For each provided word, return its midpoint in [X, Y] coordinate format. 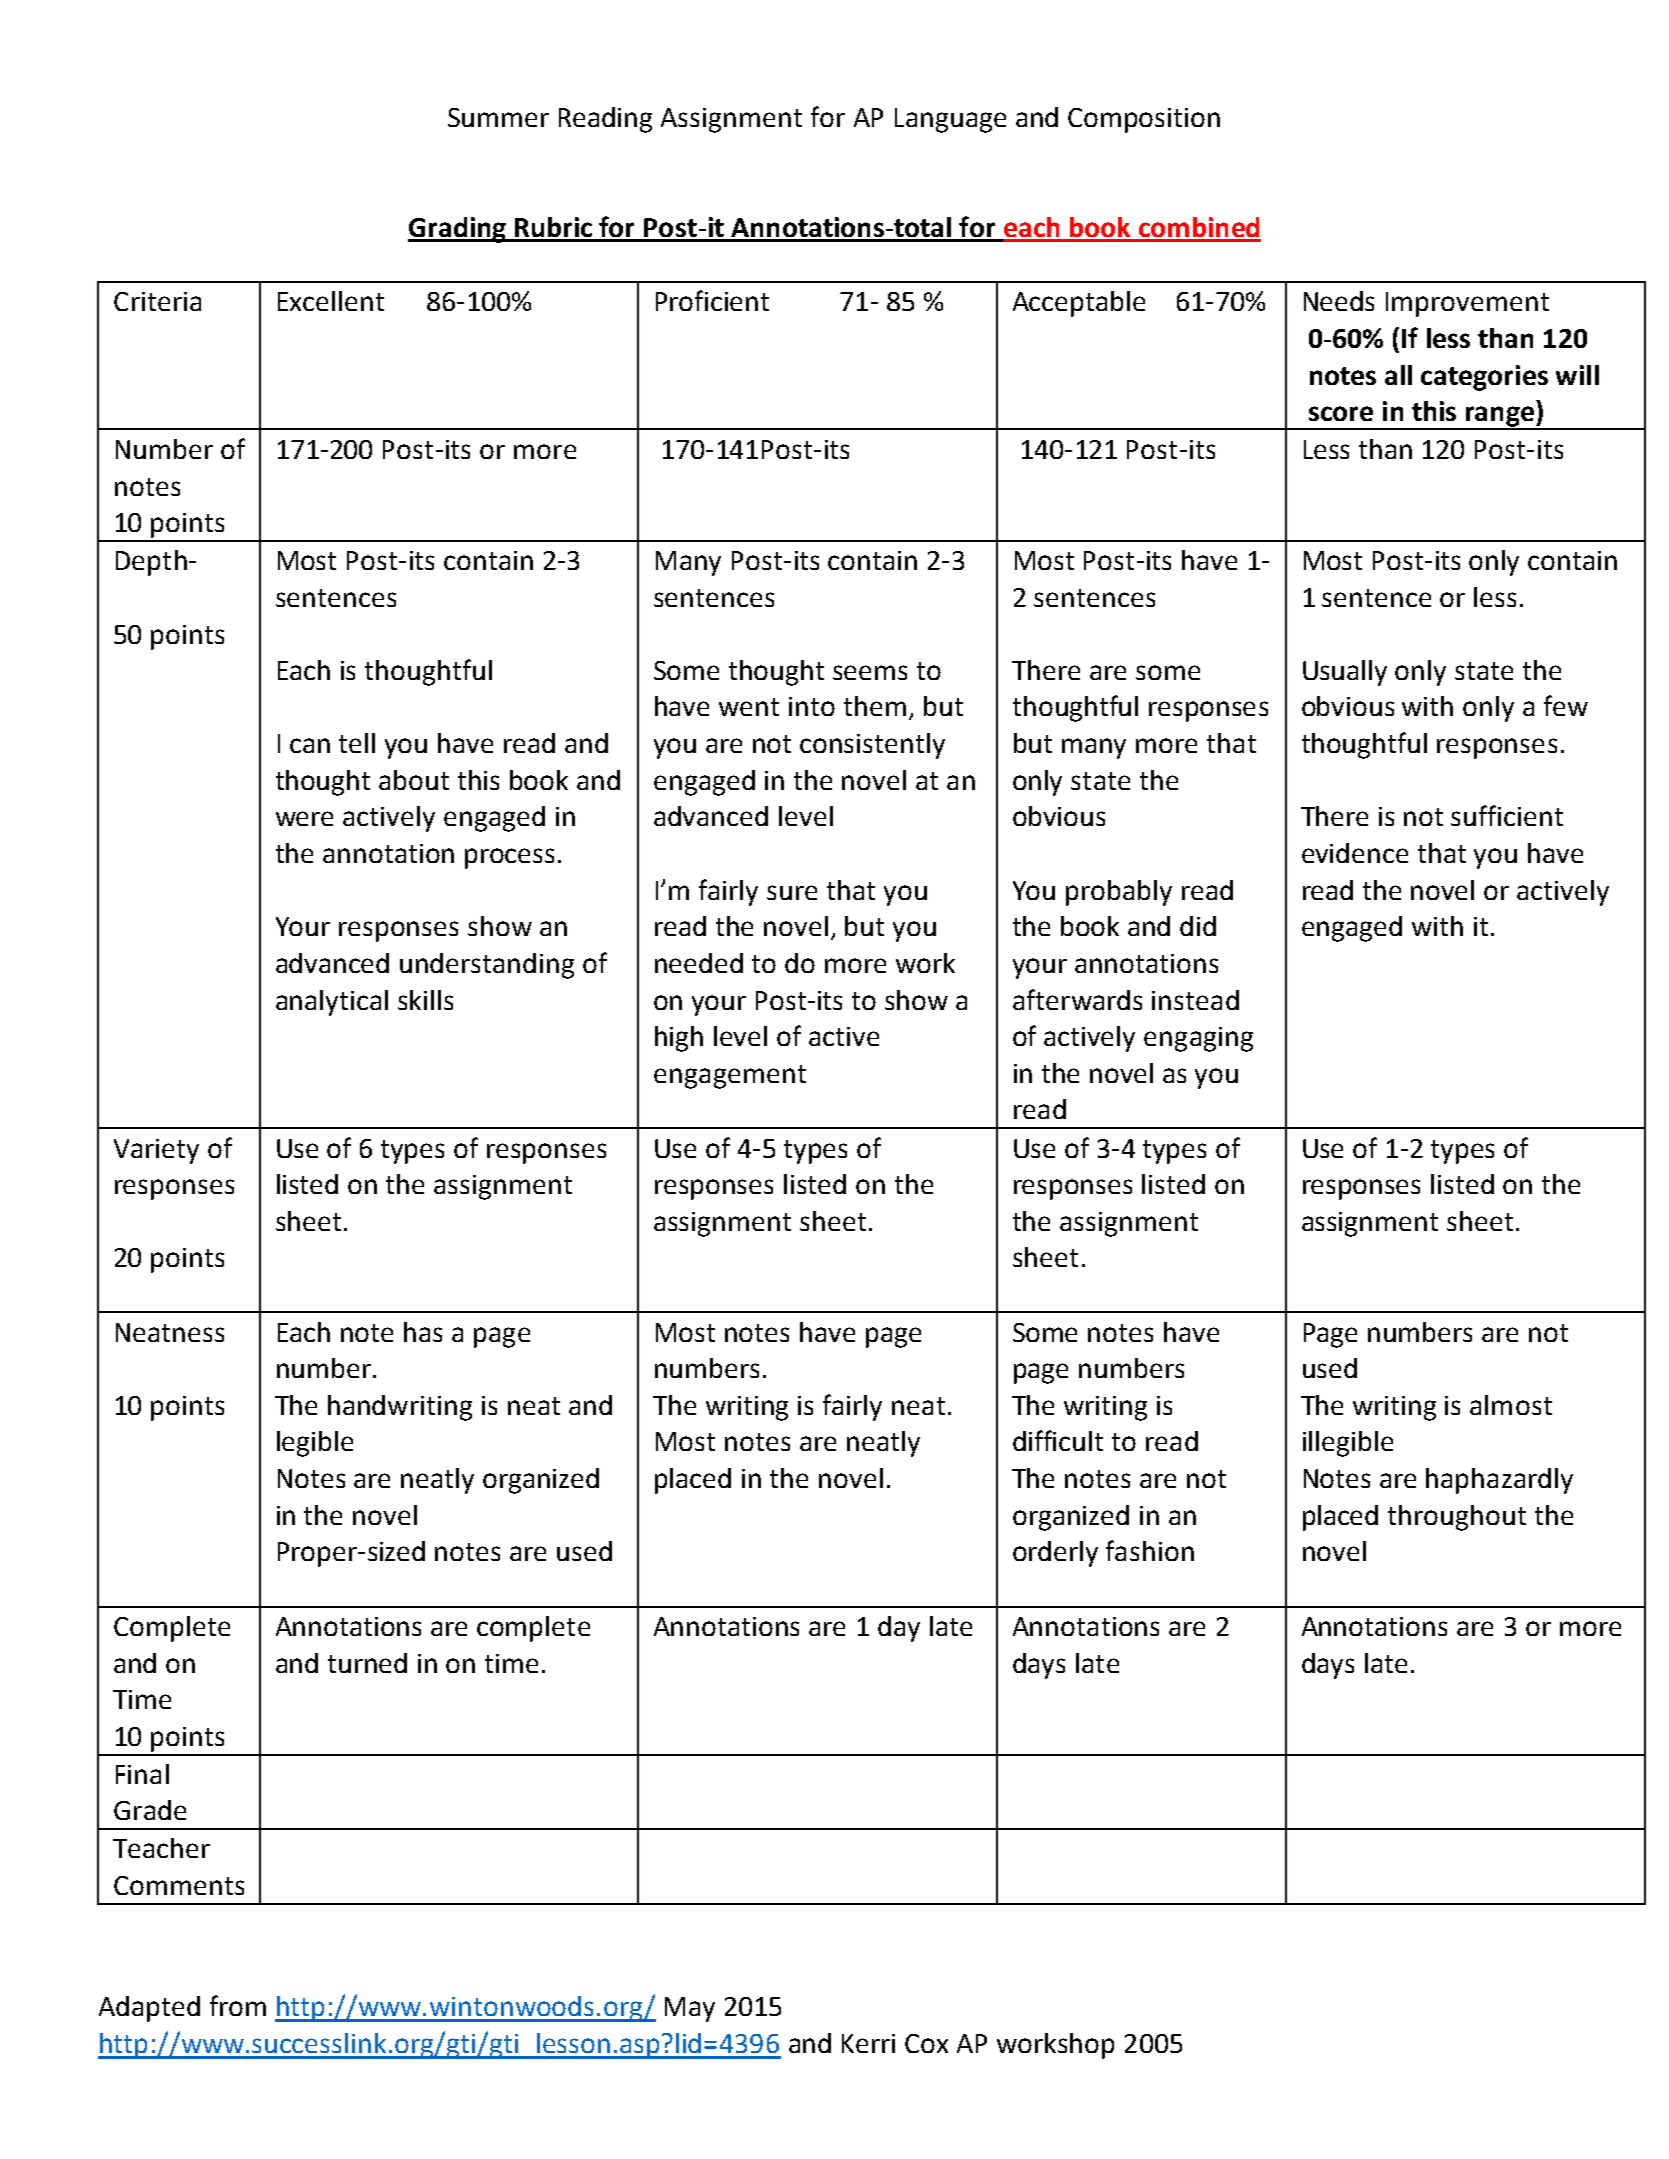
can [310, 745]
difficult [1058, 1440]
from [238, 2005]
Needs [1339, 301]
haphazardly [1499, 1481]
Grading [458, 230]
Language [950, 120]
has [423, 1332]
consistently [872, 746]
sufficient [1507, 815]
